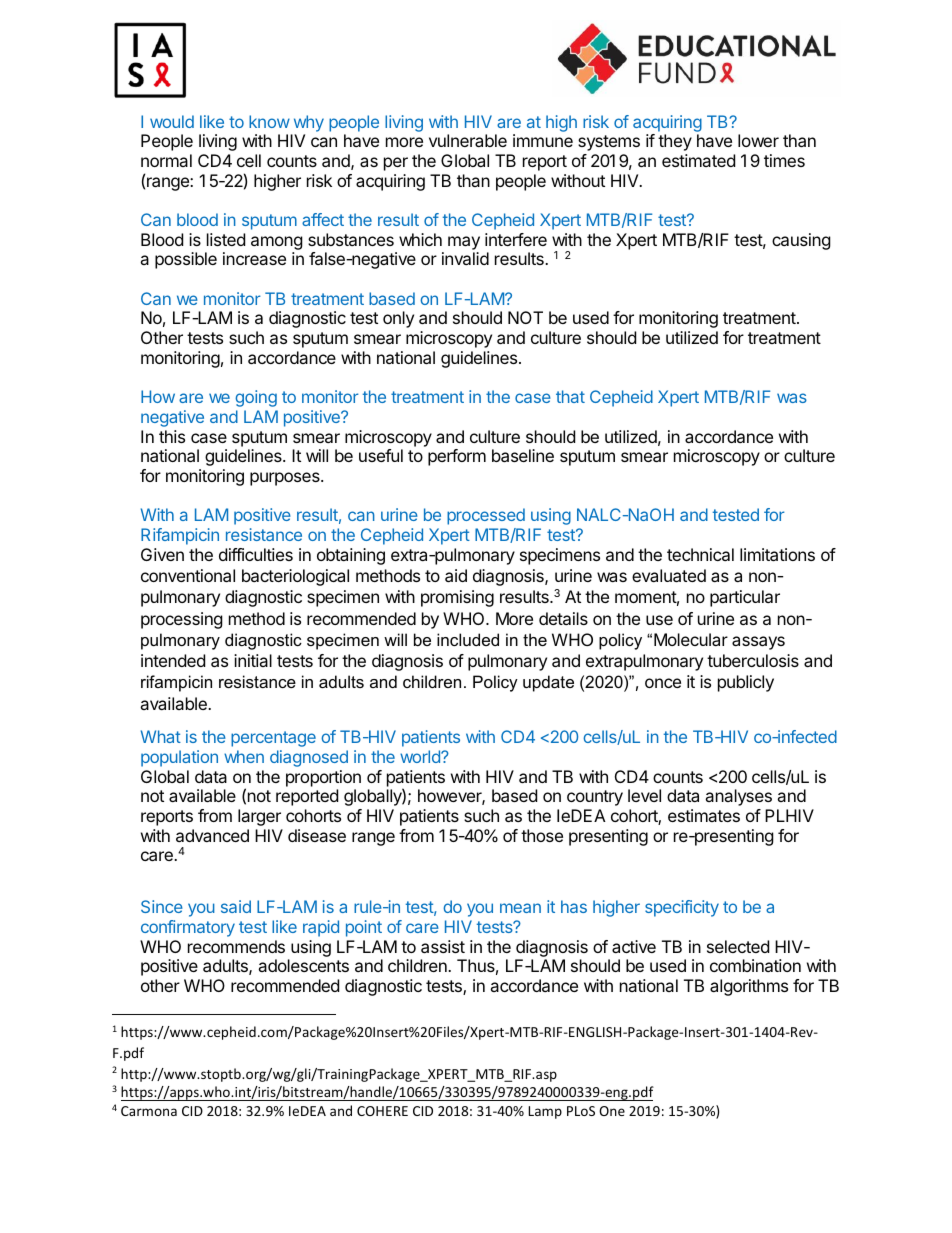 The width and height of the screenshot is (952, 1233). Describe the element at coordinates (700, 554) in the screenshot. I see `technical` at that location.
